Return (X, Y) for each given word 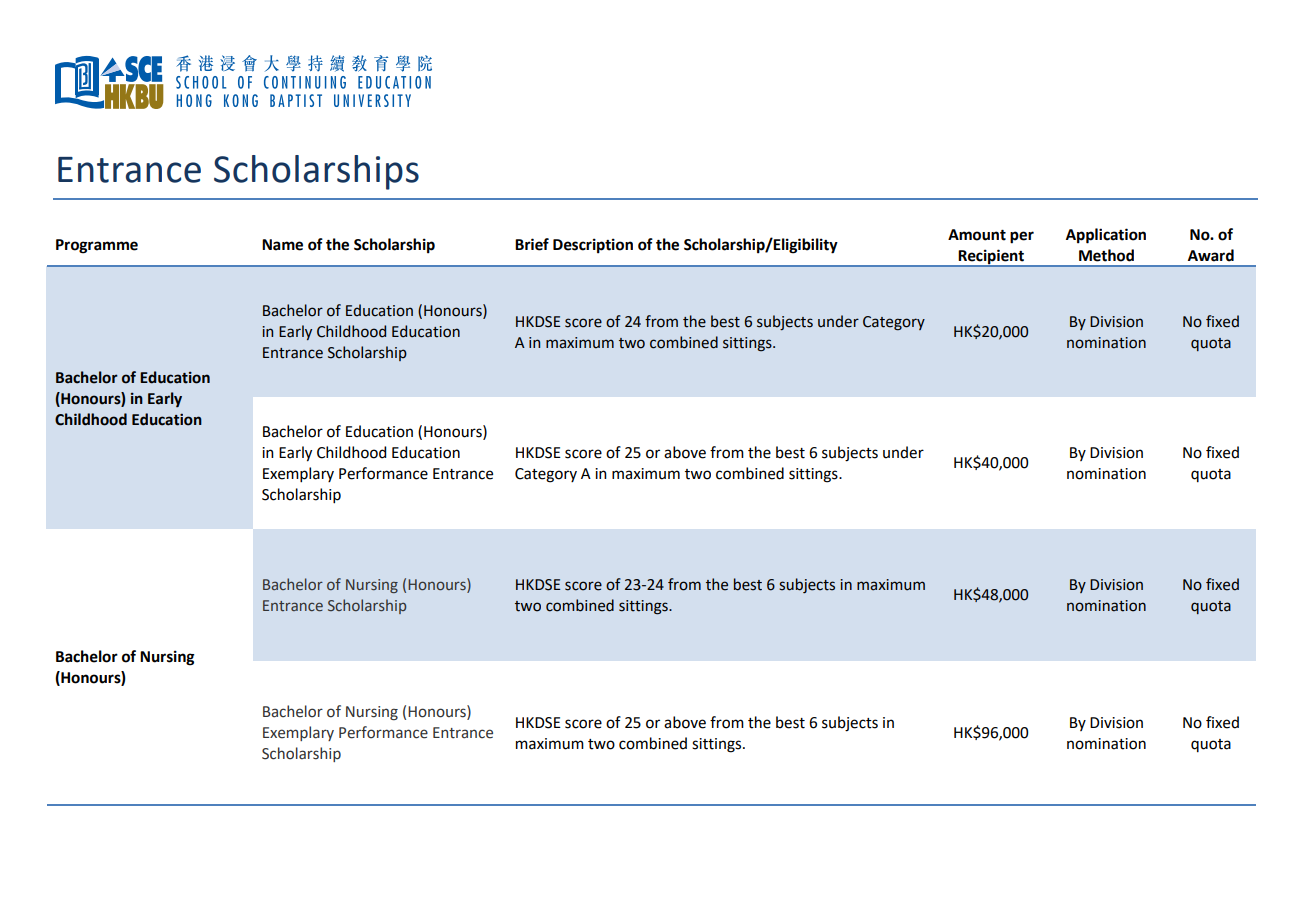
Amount (977, 235)
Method (1106, 255)
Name (282, 245)
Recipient (991, 258)
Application (1106, 236)
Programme (97, 246)
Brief (532, 244)
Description (593, 246)
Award (1211, 255)
